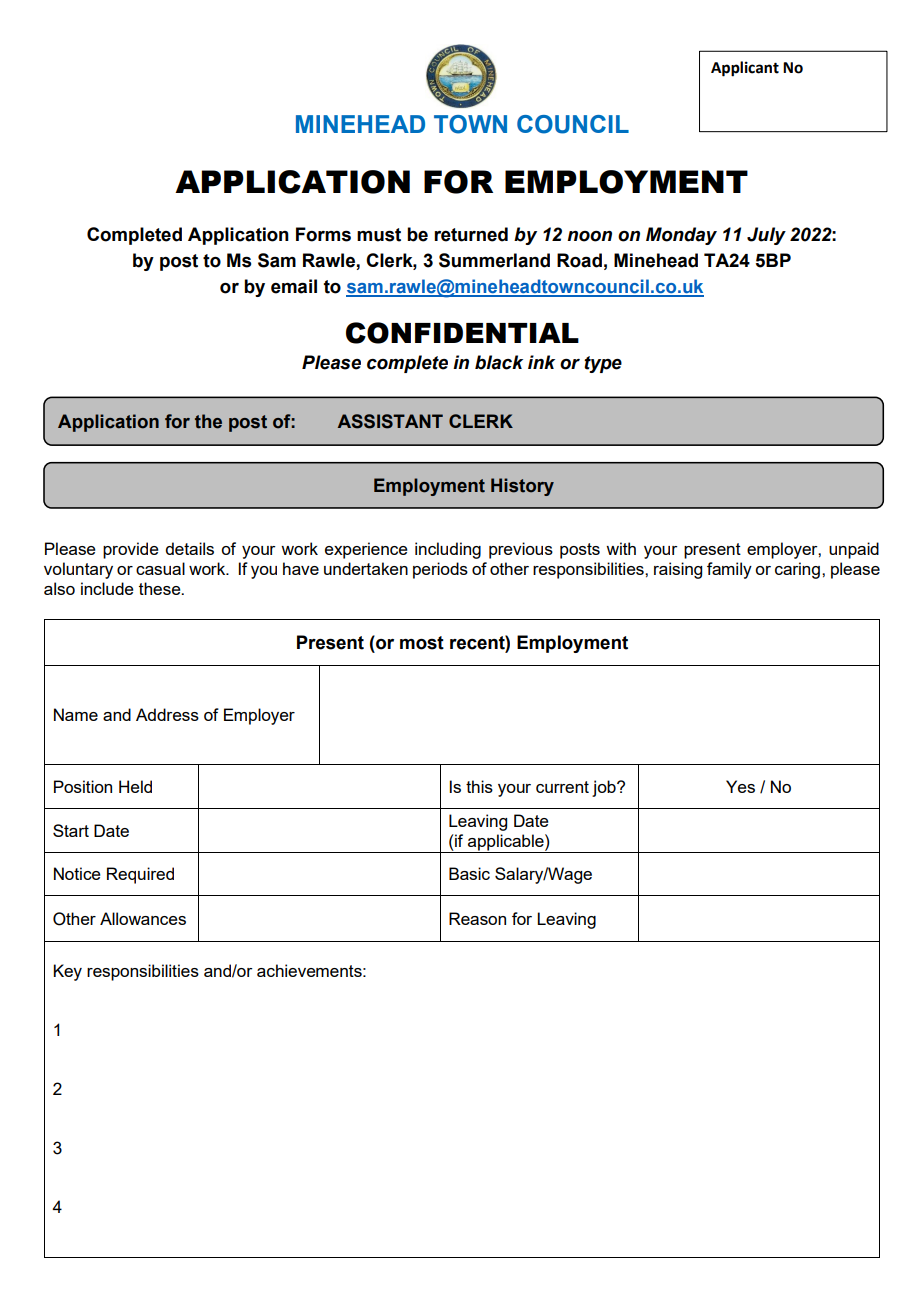 This screenshot has height=1308, width=924. Describe the element at coordinates (766, 236) in the screenshot. I see `July` at that location.
